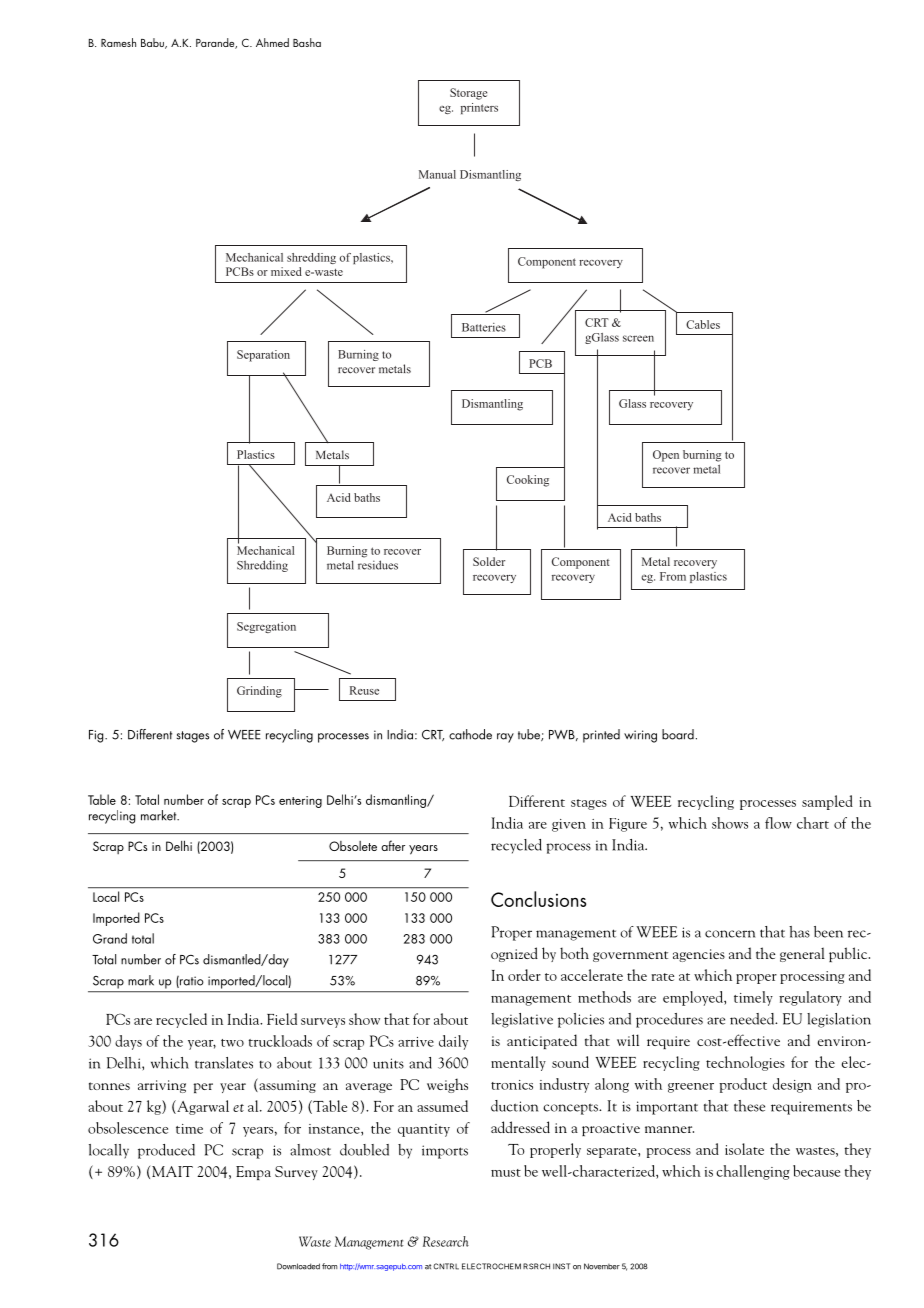  What do you see at coordinates (730, 934) in the screenshot?
I see `concern` at bounding box center [730, 934].
